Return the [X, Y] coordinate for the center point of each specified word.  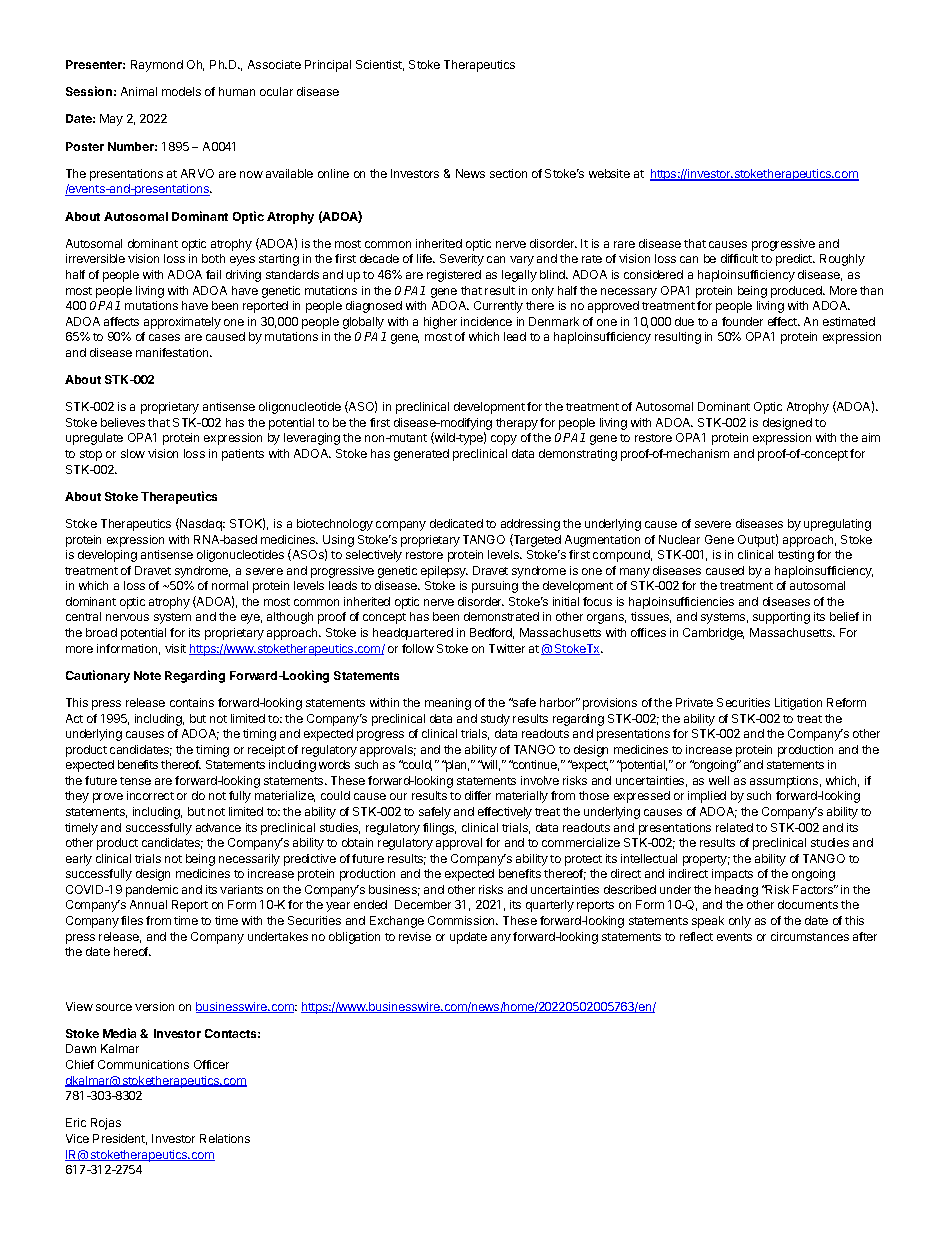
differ [478, 795]
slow [133, 453]
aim [871, 437]
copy [504, 440]
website [609, 173]
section [508, 173]
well [719, 780]
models [181, 91]
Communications [143, 1064]
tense [135, 781]
